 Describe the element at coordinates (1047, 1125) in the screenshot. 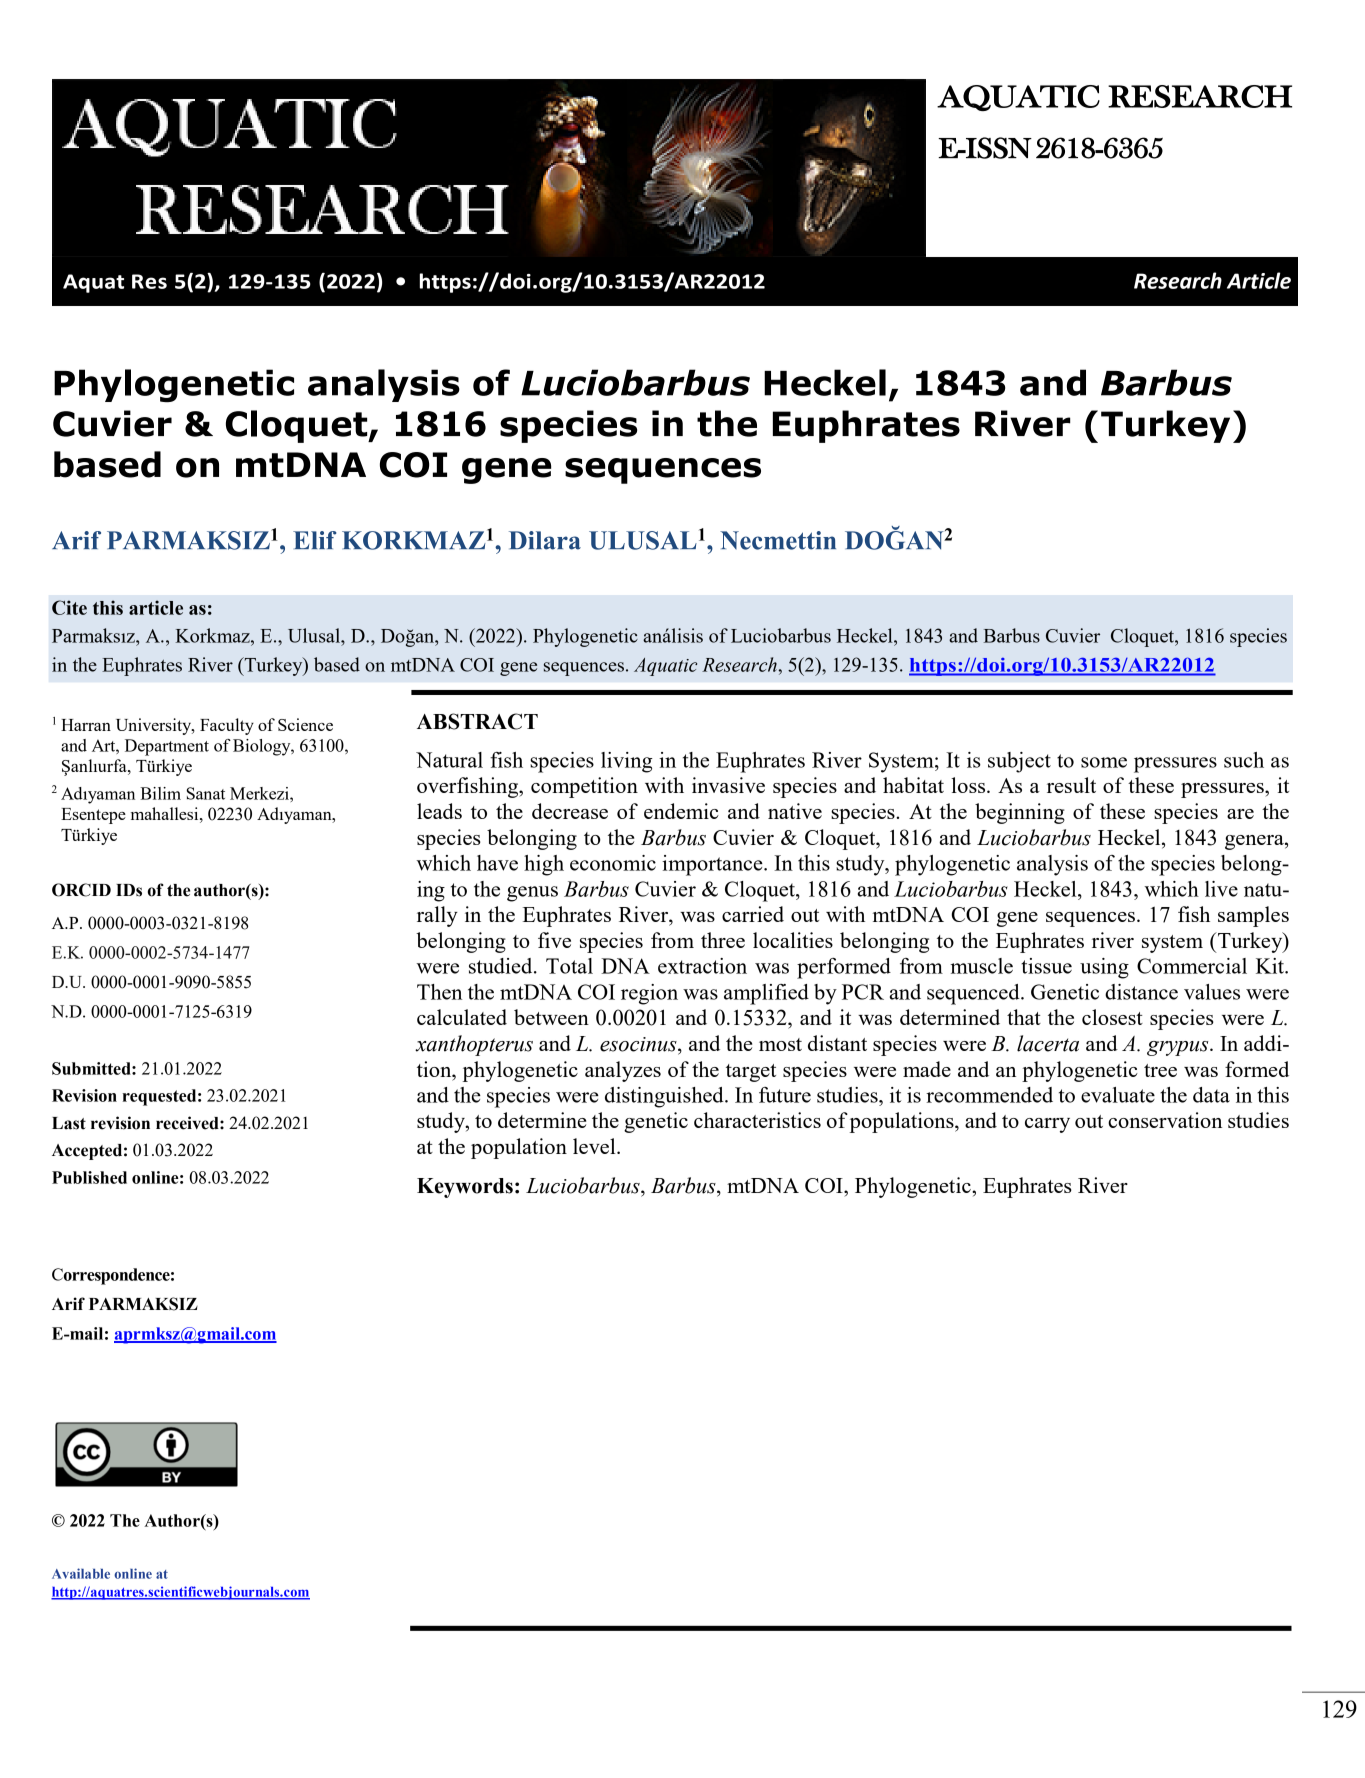

I see `carry` at that location.
